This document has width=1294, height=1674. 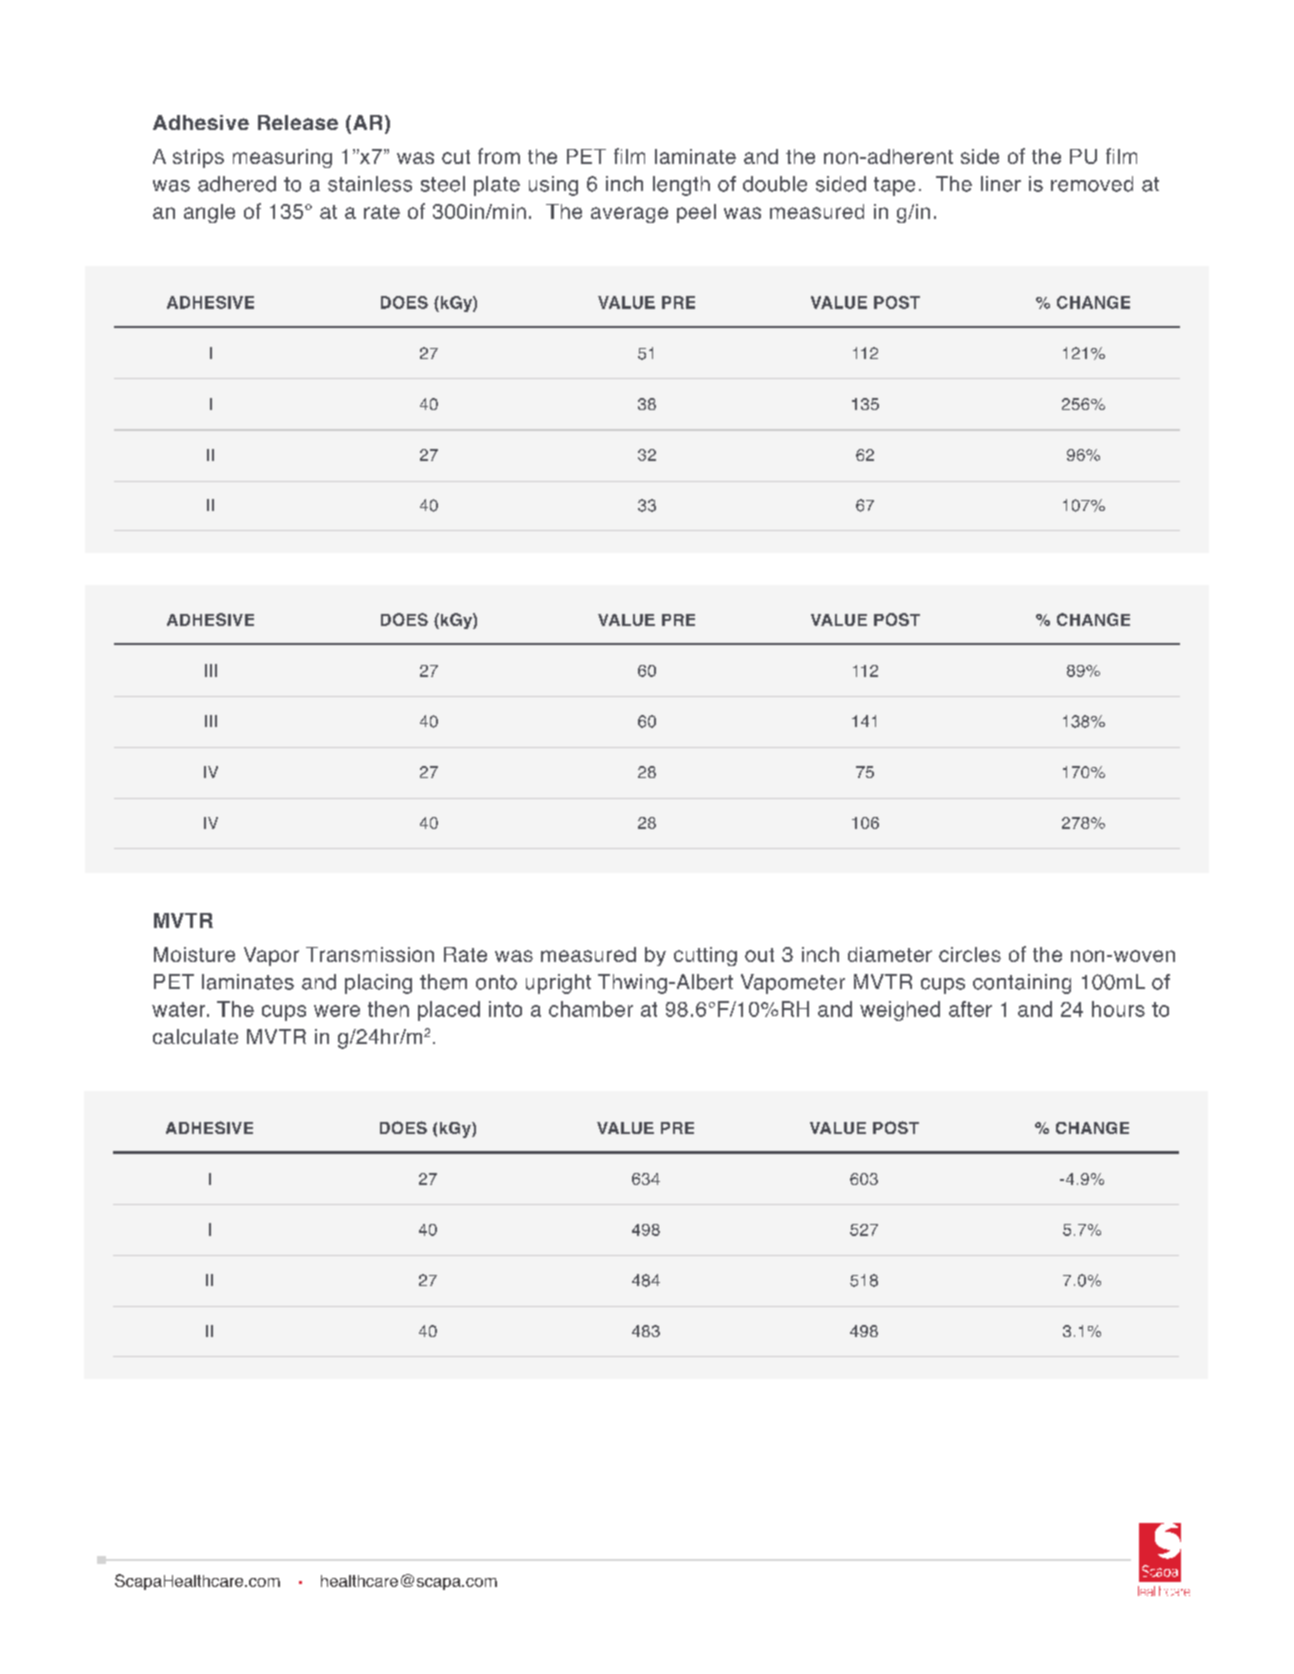 What do you see at coordinates (1001, 184) in the document?
I see `liner` at bounding box center [1001, 184].
